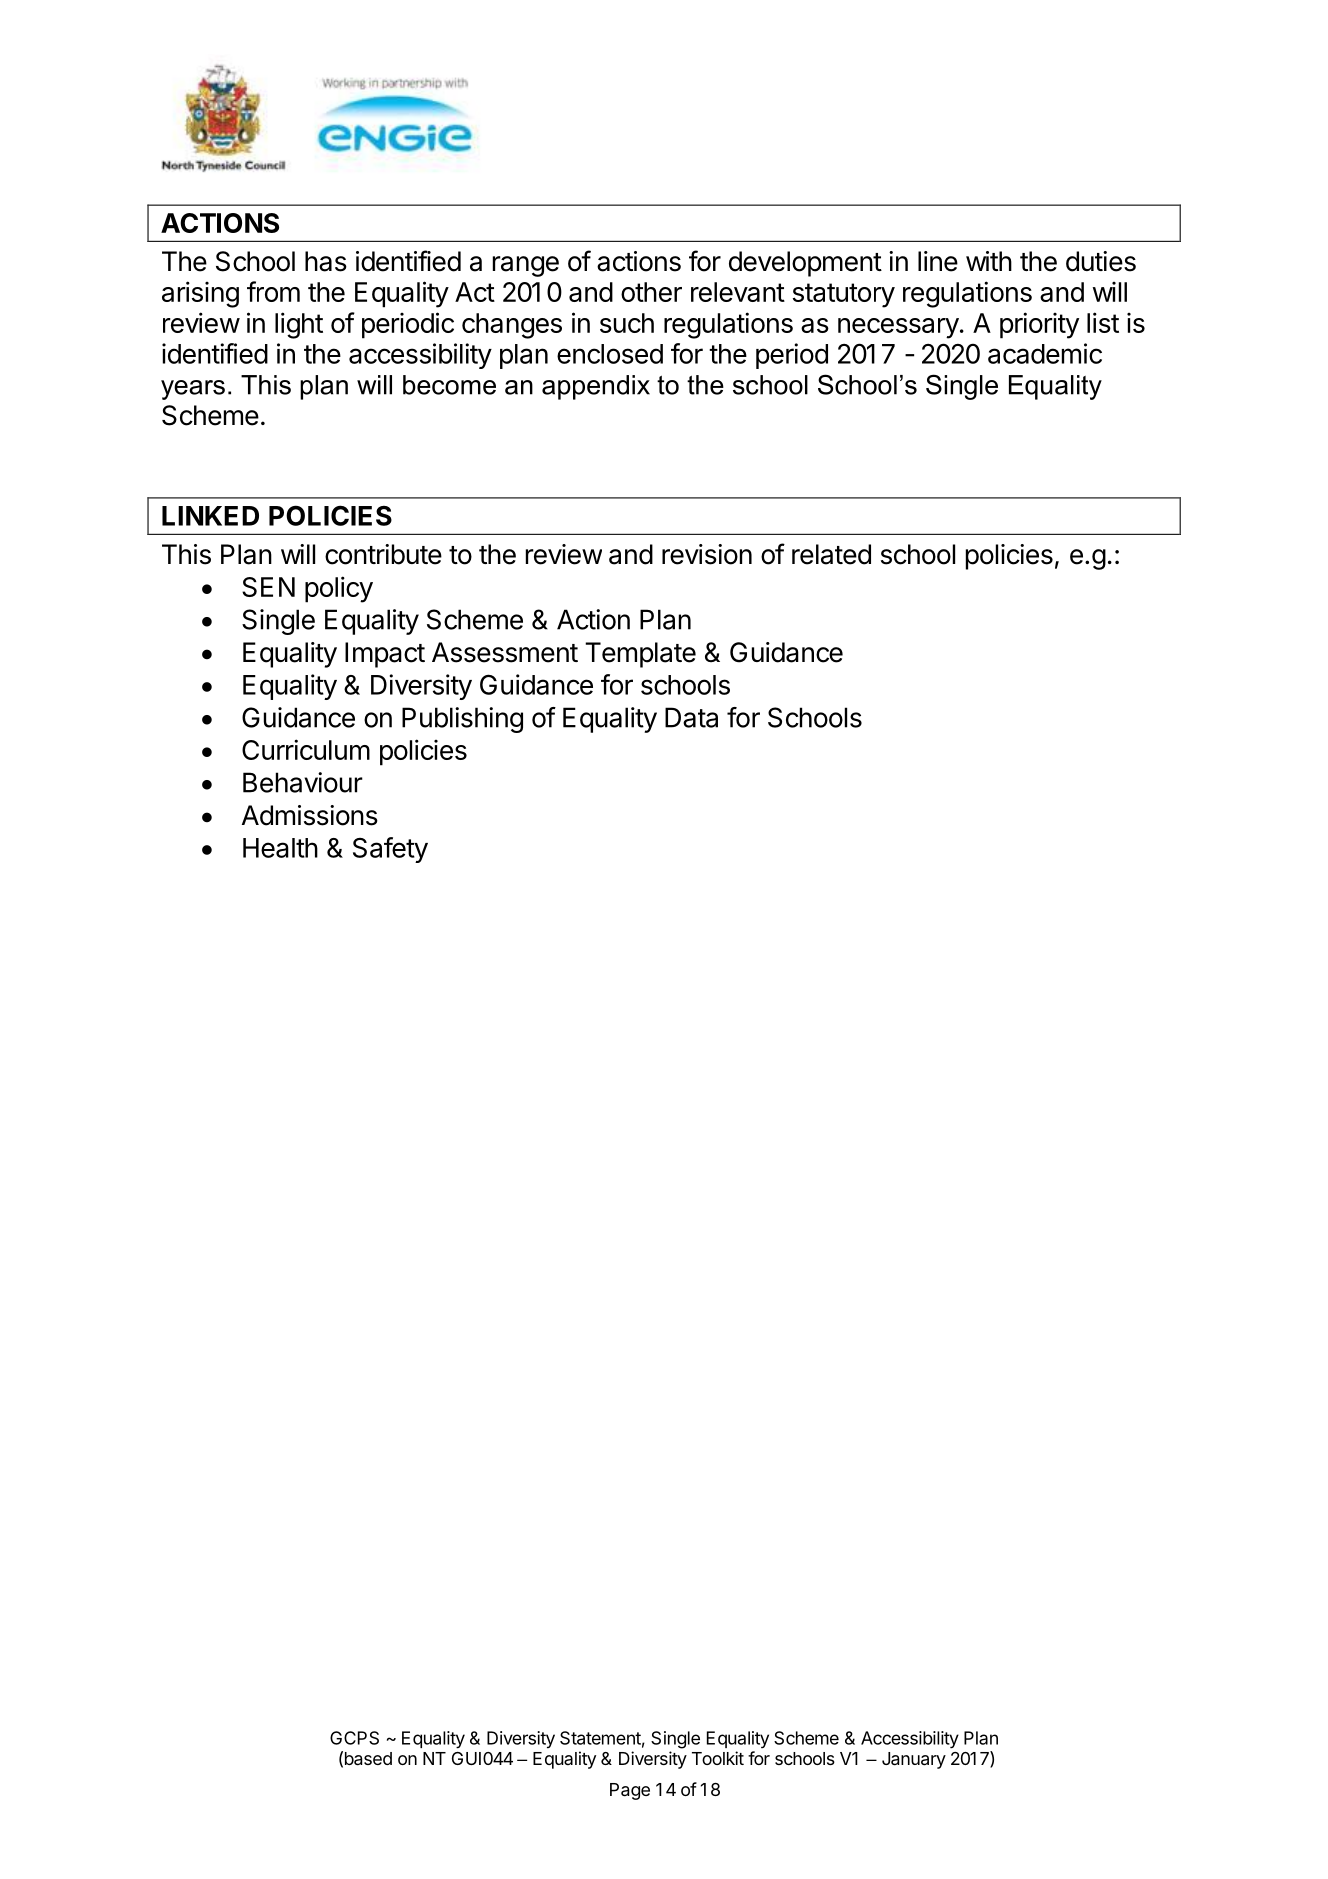 The width and height of the document is (1328, 1879). Describe the element at coordinates (1039, 325) in the document. I see `priority` at that location.
